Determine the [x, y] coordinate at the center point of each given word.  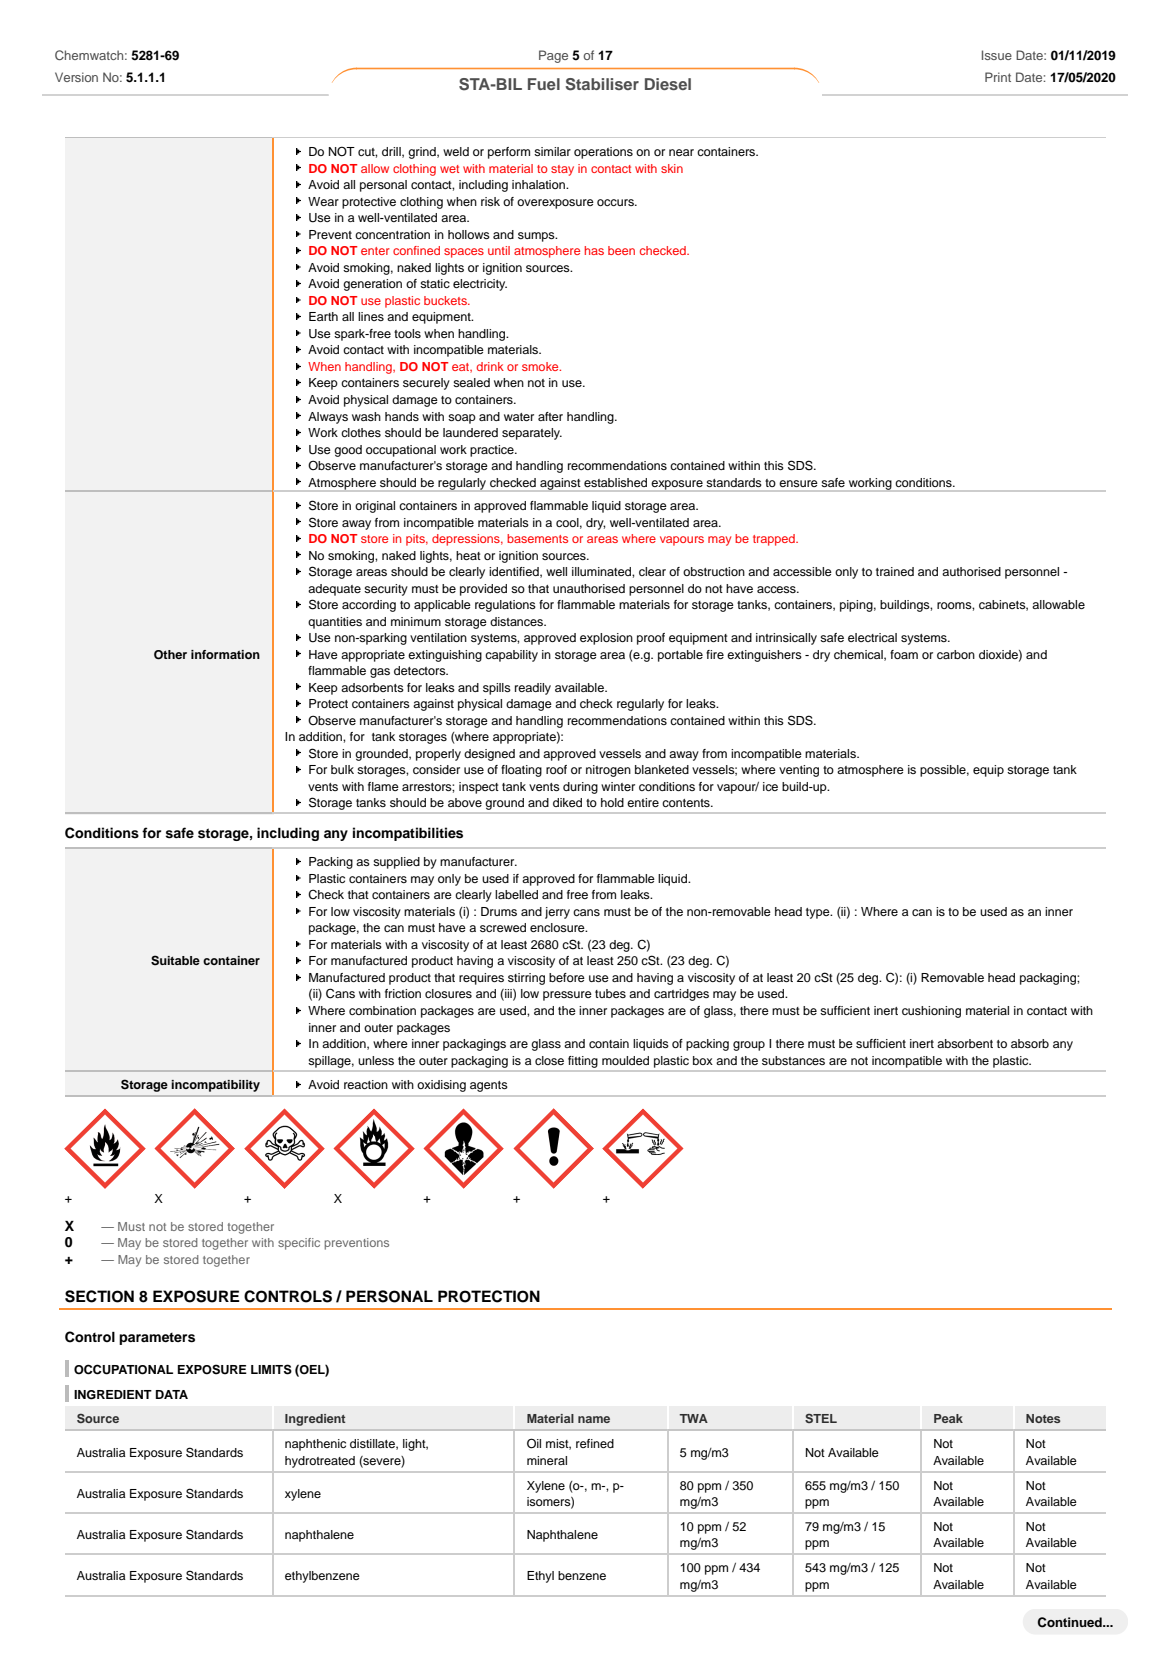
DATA [172, 1394]
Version [76, 77]
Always [328, 418]
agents [488, 1086]
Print [998, 77]
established [615, 482]
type [819, 913]
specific [299, 1244]
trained [895, 571]
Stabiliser [602, 84]
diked [567, 802]
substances [793, 1060]
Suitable [175, 960]
